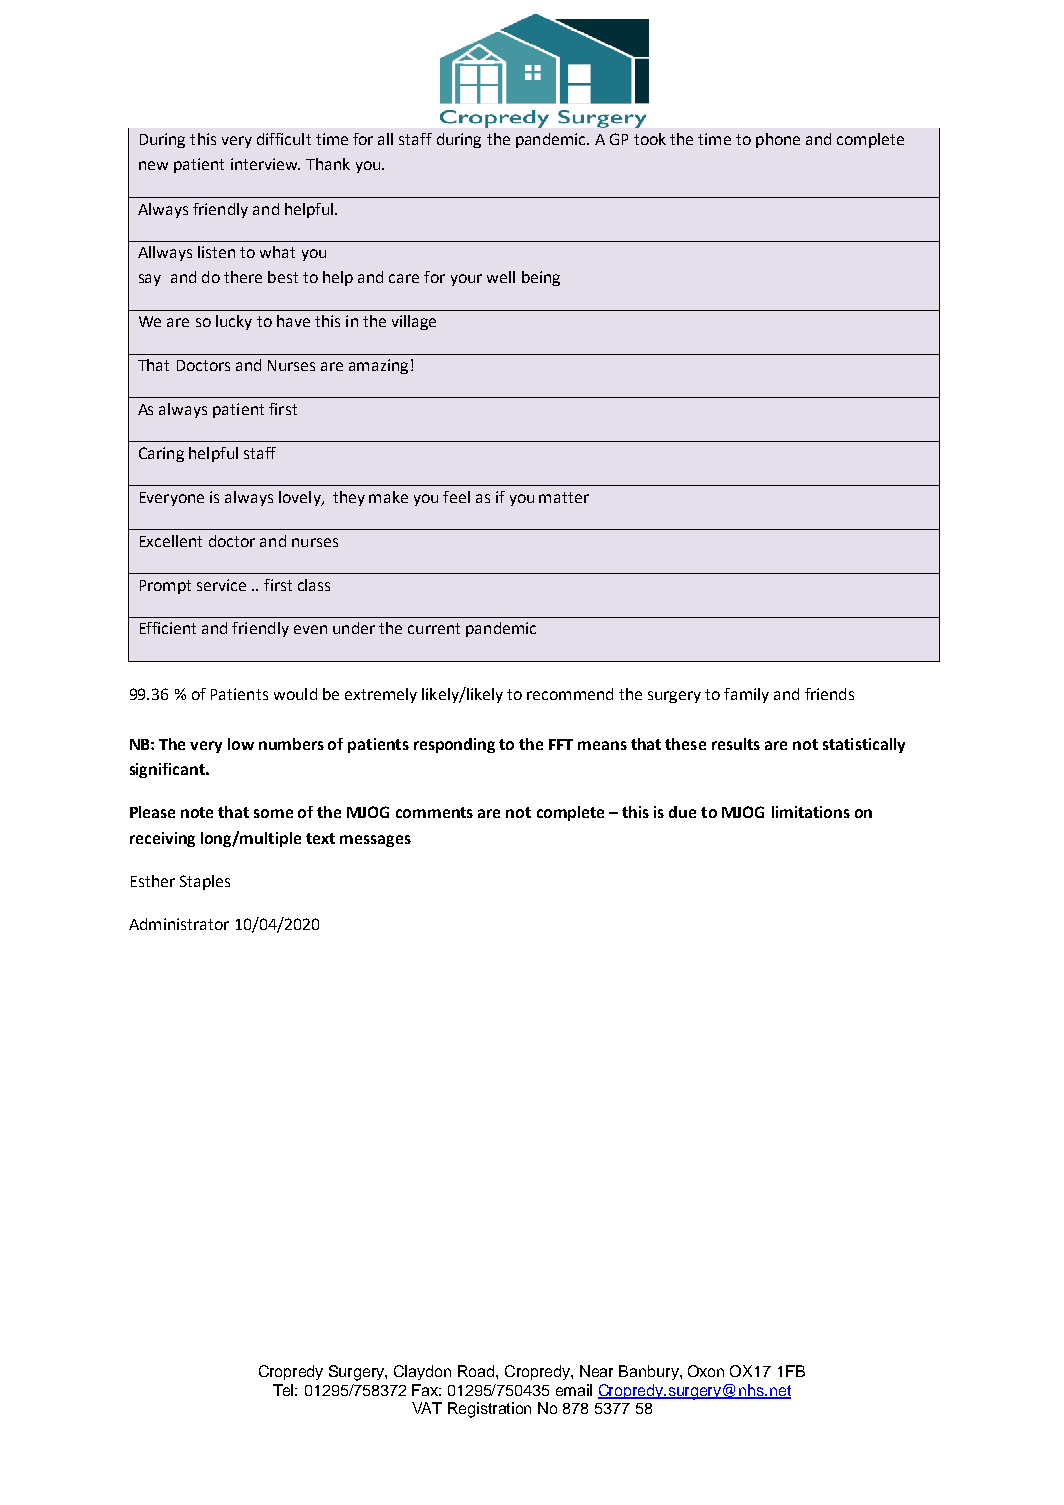 The image size is (1064, 1505). What do you see at coordinates (596, 1371) in the screenshot?
I see `Near` at bounding box center [596, 1371].
